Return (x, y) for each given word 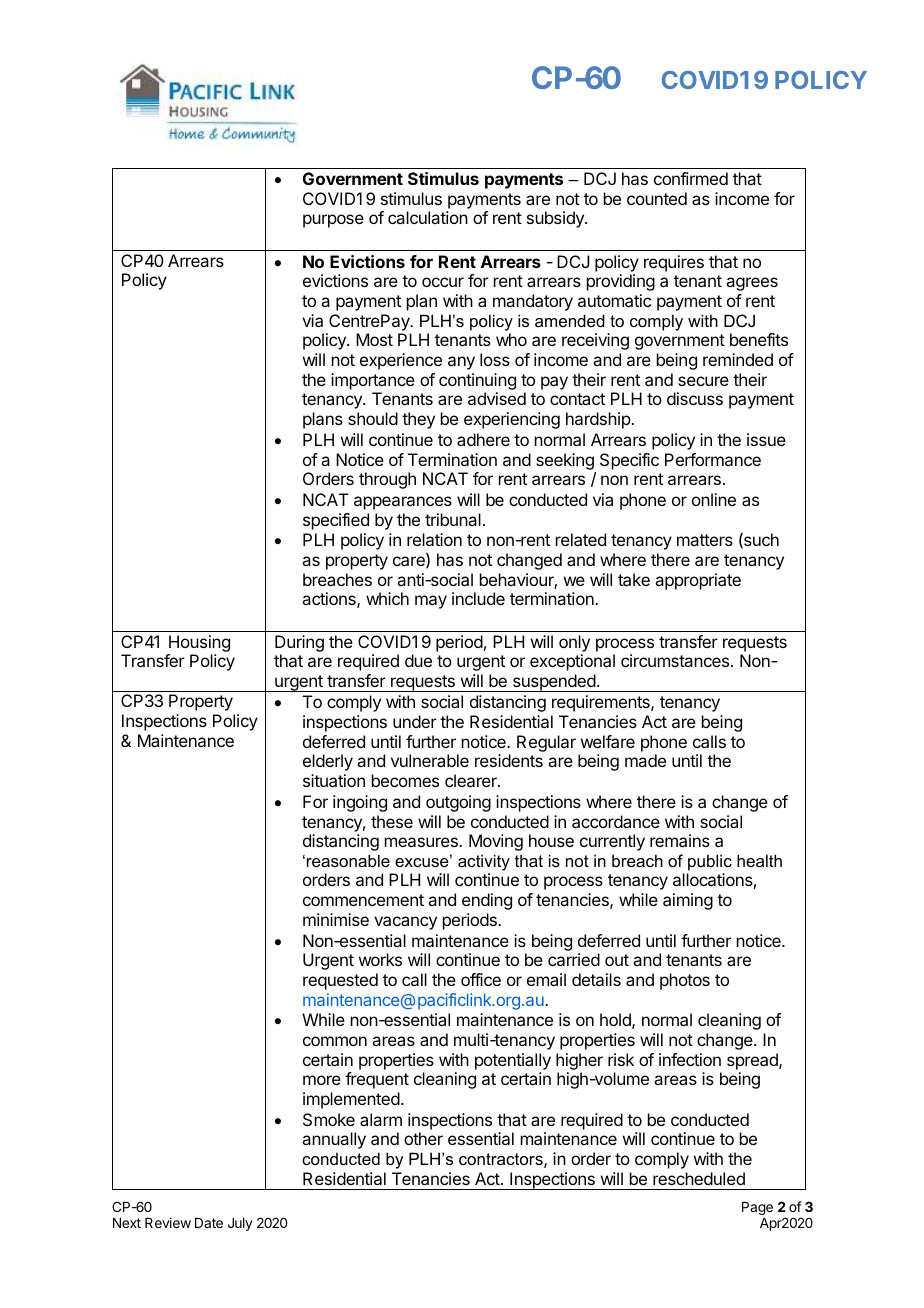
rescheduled (699, 1178)
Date (209, 1223)
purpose (333, 221)
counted (657, 198)
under (415, 721)
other (423, 1138)
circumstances (675, 660)
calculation (428, 217)
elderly (328, 762)
